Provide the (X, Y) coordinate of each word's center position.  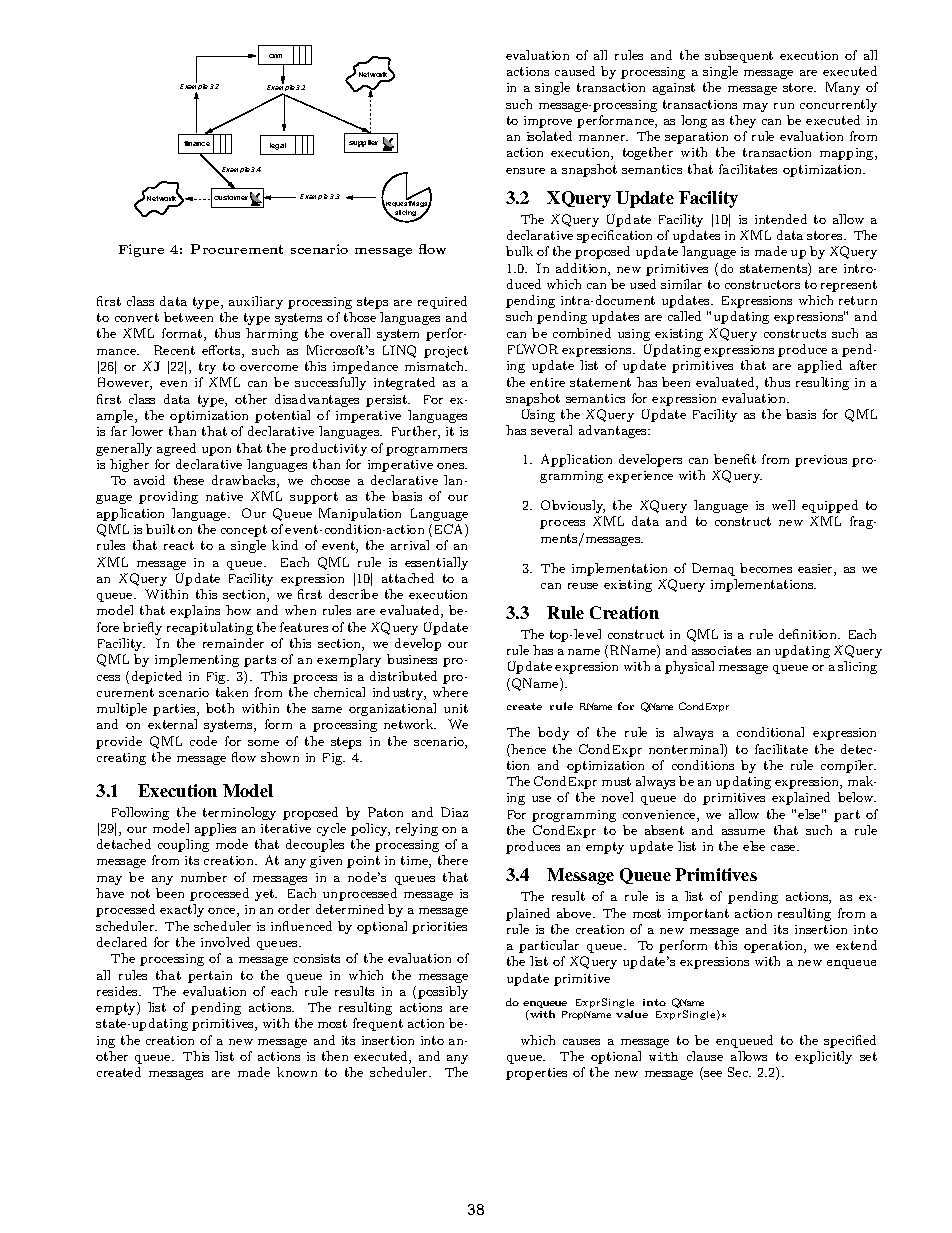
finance (197, 143)
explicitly (823, 1057)
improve (548, 122)
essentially (436, 563)
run (784, 106)
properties (536, 1074)
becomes (766, 568)
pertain (210, 977)
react (179, 545)
